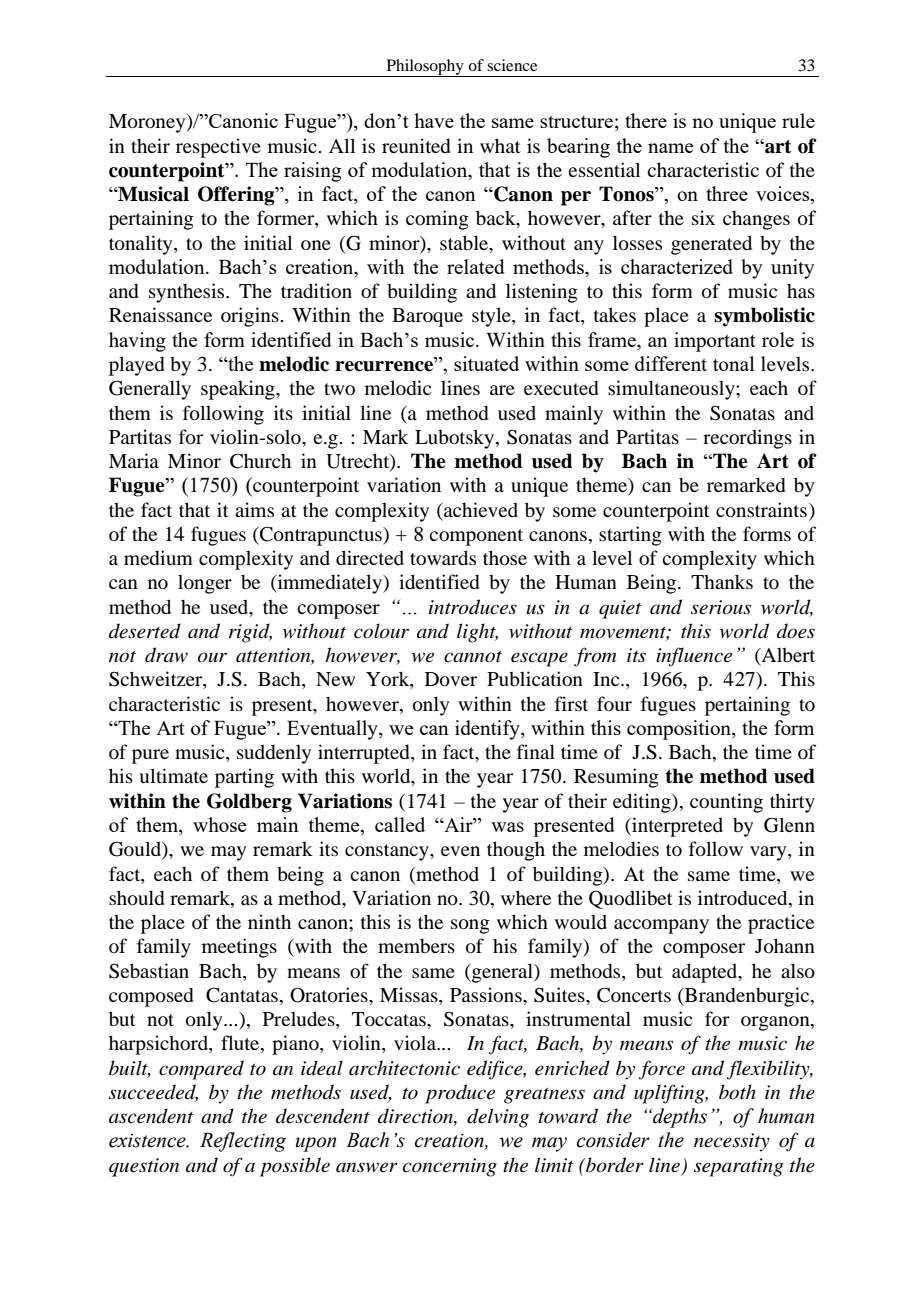 The height and width of the page is (1305, 924). Describe the element at coordinates (473, 607) in the page. I see `introduces` at that location.
